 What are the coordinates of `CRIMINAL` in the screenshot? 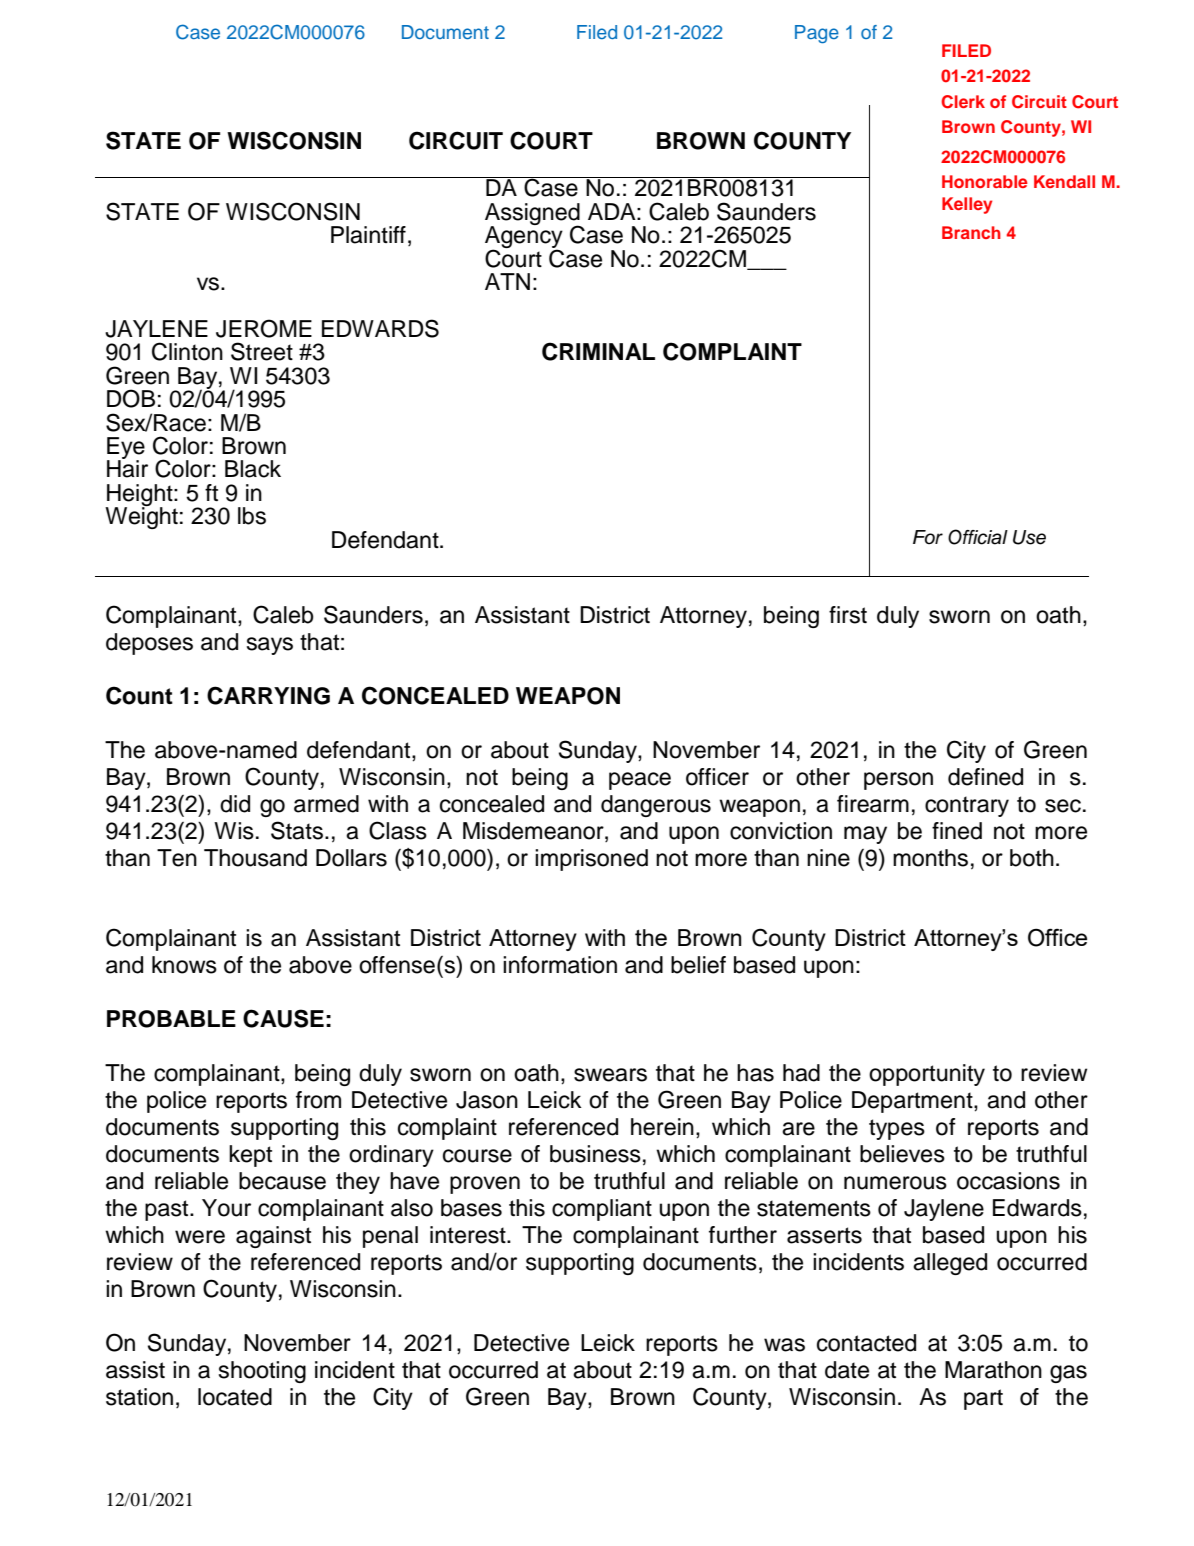 It's located at (598, 351).
